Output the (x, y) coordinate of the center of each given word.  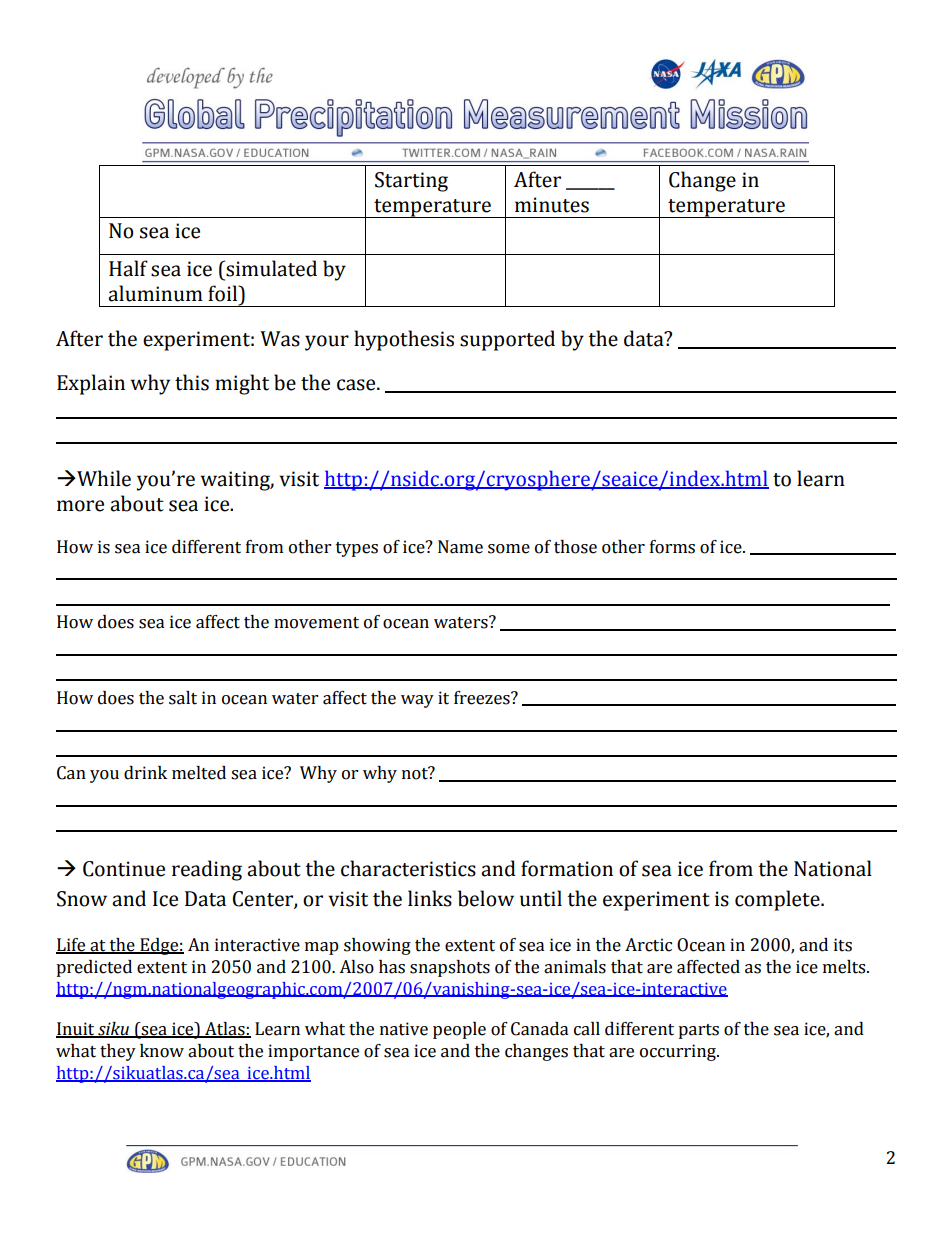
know (162, 1051)
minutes (552, 205)
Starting (411, 182)
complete (778, 900)
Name (460, 547)
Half (128, 268)
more (80, 506)
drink (145, 773)
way (417, 701)
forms (672, 547)
